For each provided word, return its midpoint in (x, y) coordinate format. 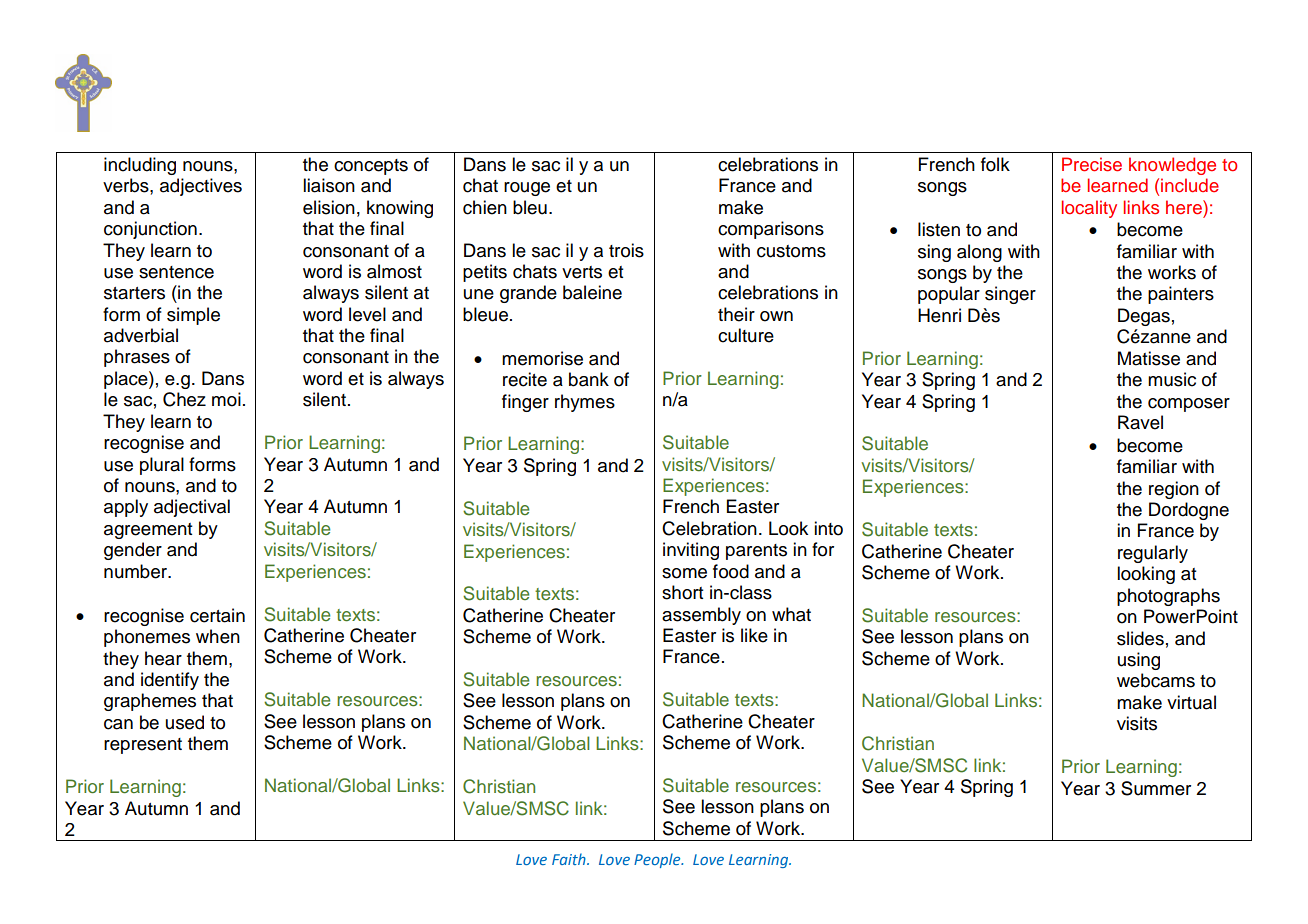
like (754, 635)
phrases (137, 358)
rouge (527, 189)
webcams (1156, 680)
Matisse (1149, 358)
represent (143, 746)
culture (746, 335)
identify (170, 681)
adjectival (192, 508)
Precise (1092, 164)
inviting (691, 551)
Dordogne (1189, 511)
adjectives (201, 187)
